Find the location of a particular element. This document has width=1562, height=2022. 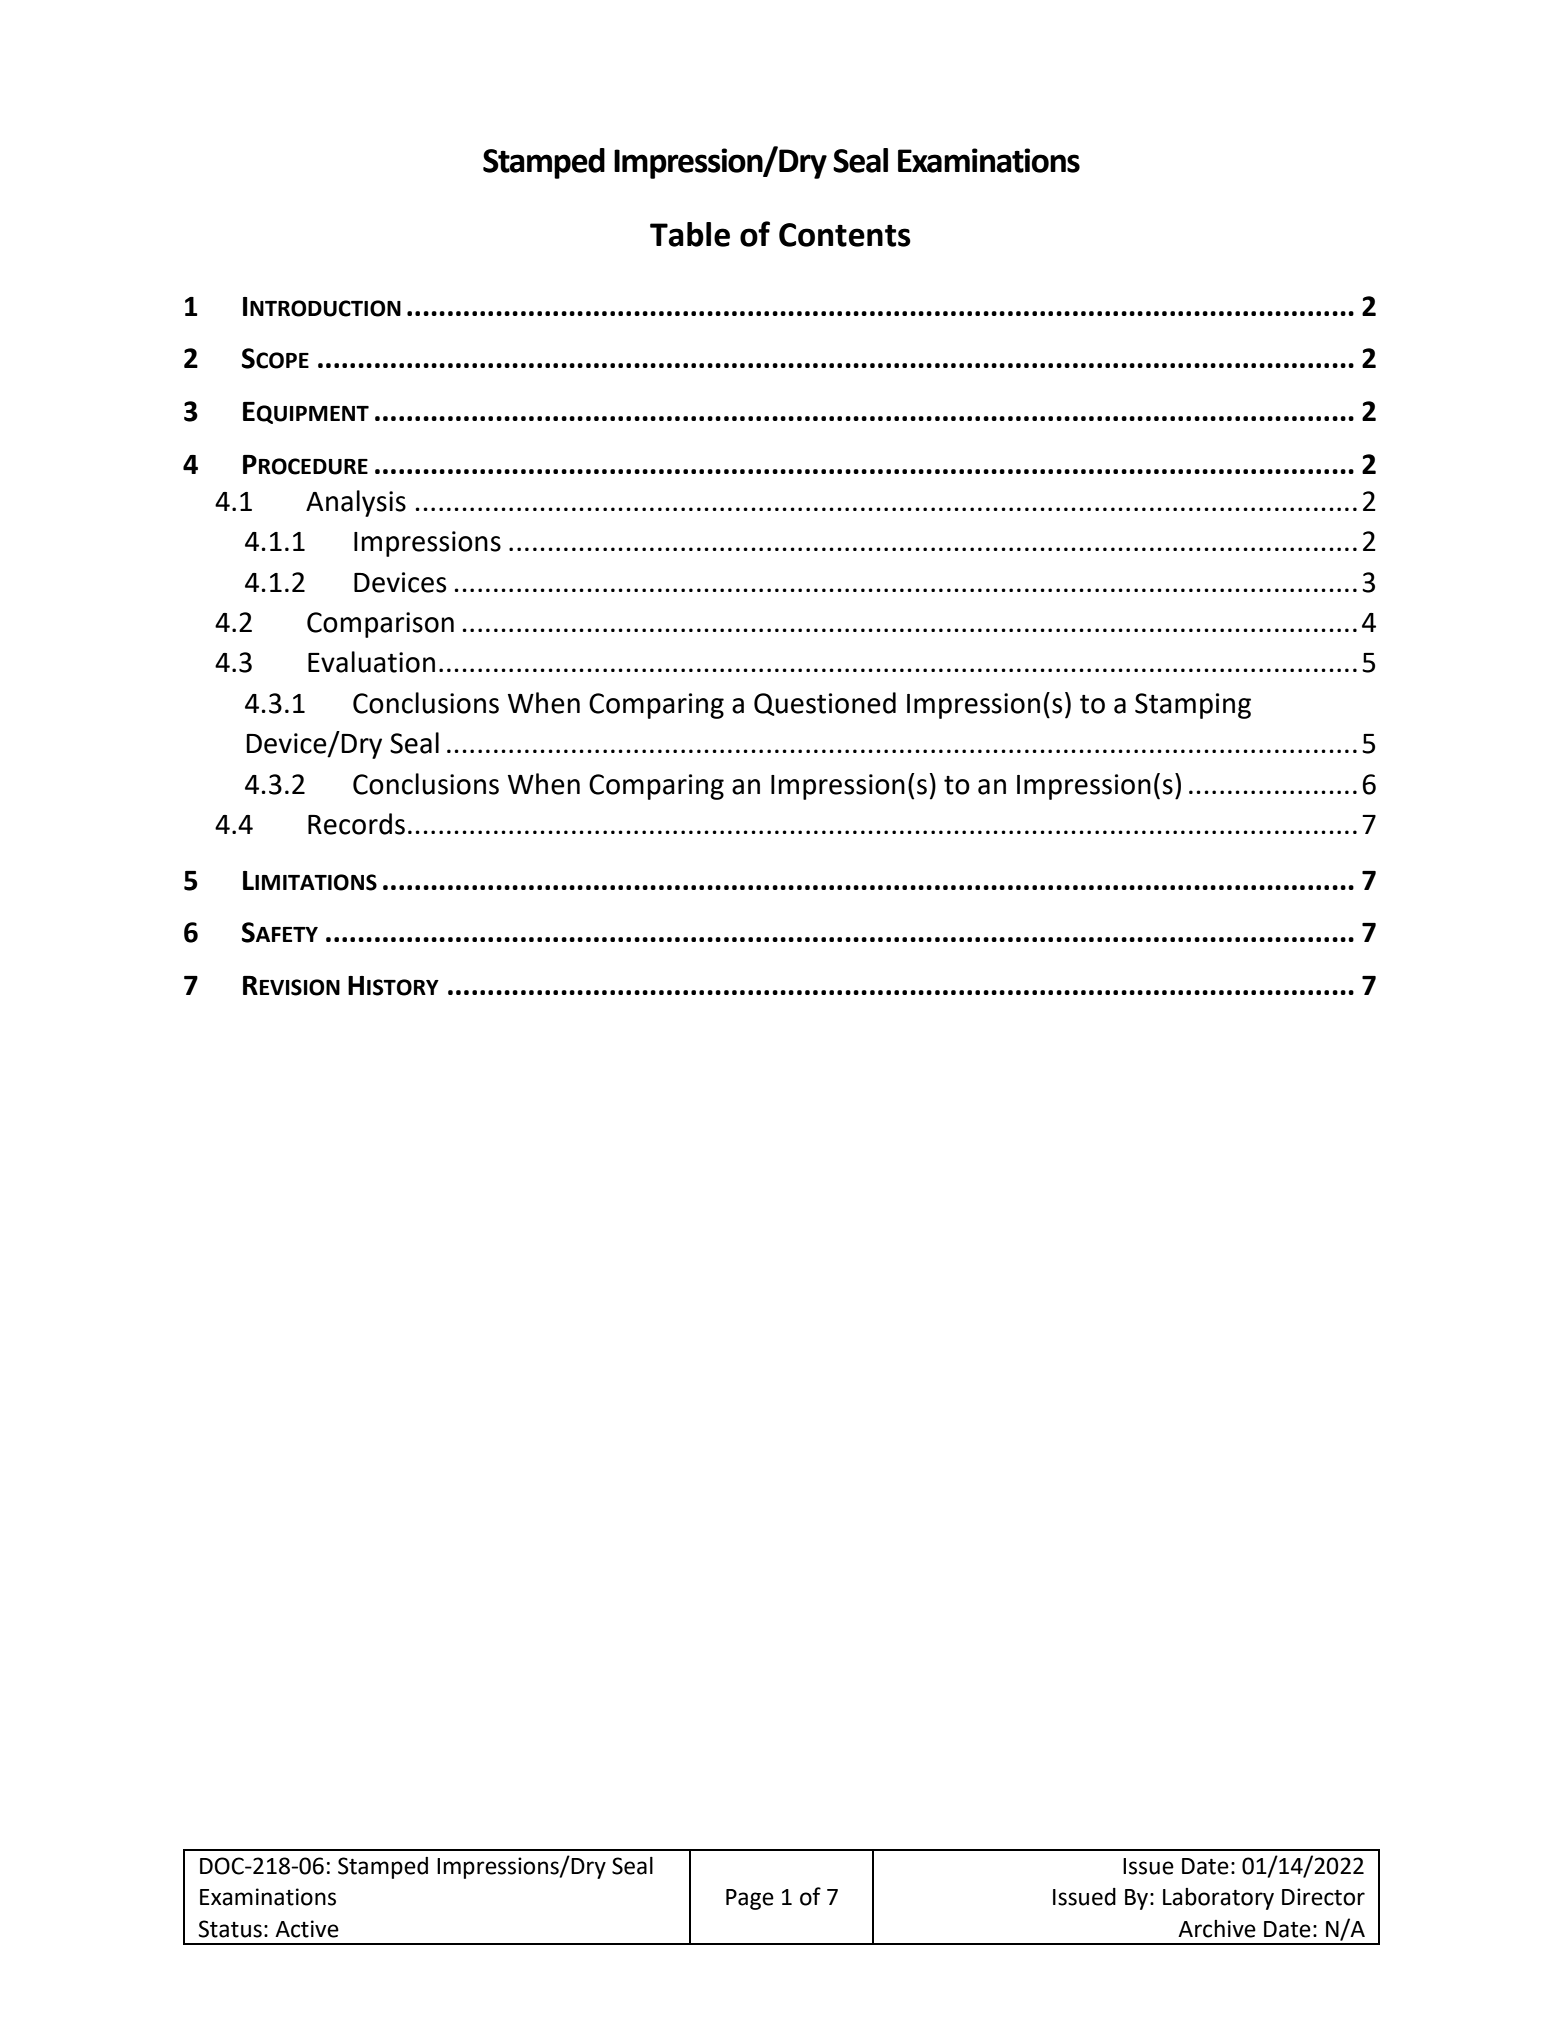

Stamping is located at coordinates (1193, 706).
